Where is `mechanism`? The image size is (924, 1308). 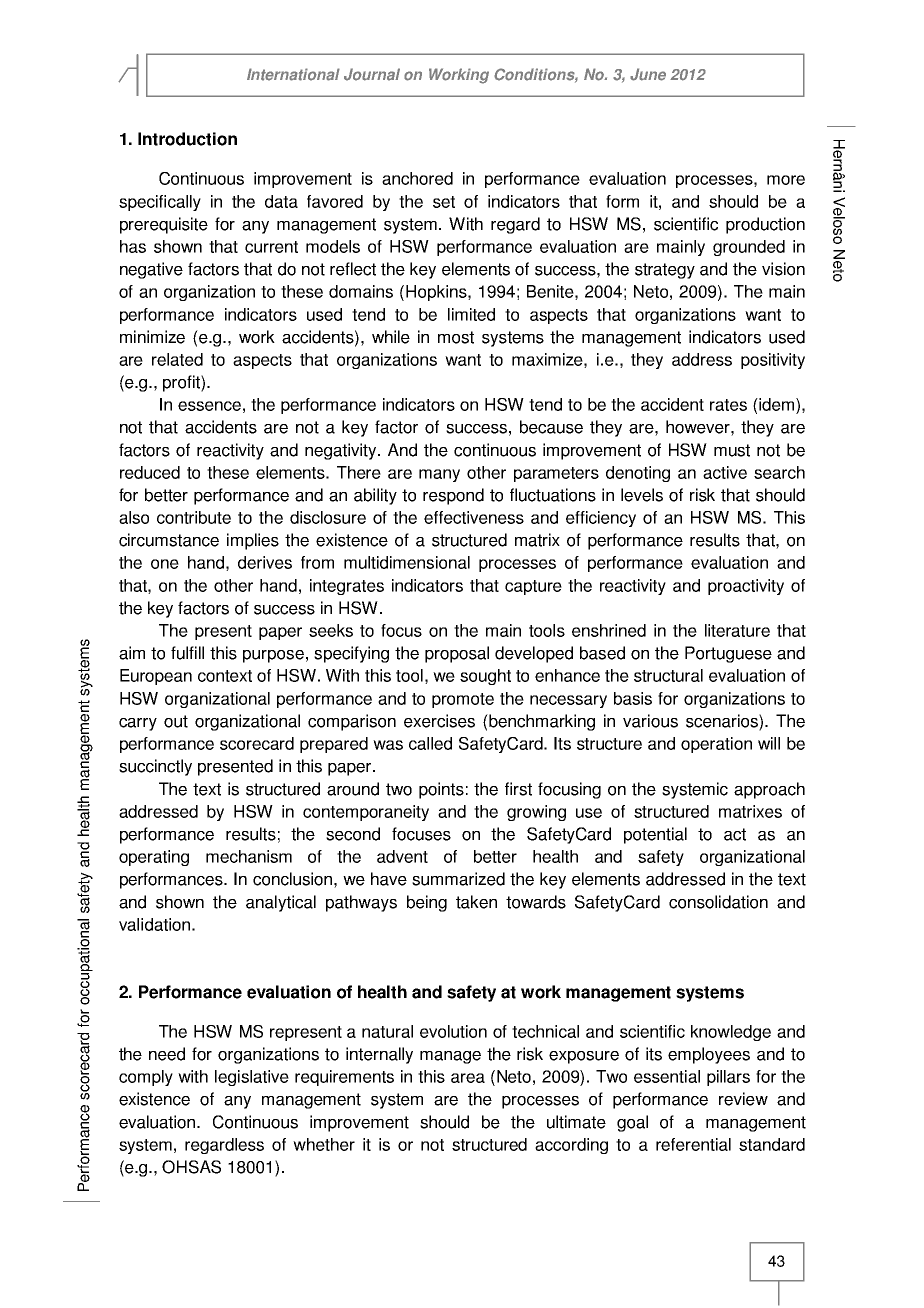 mechanism is located at coordinates (249, 856).
